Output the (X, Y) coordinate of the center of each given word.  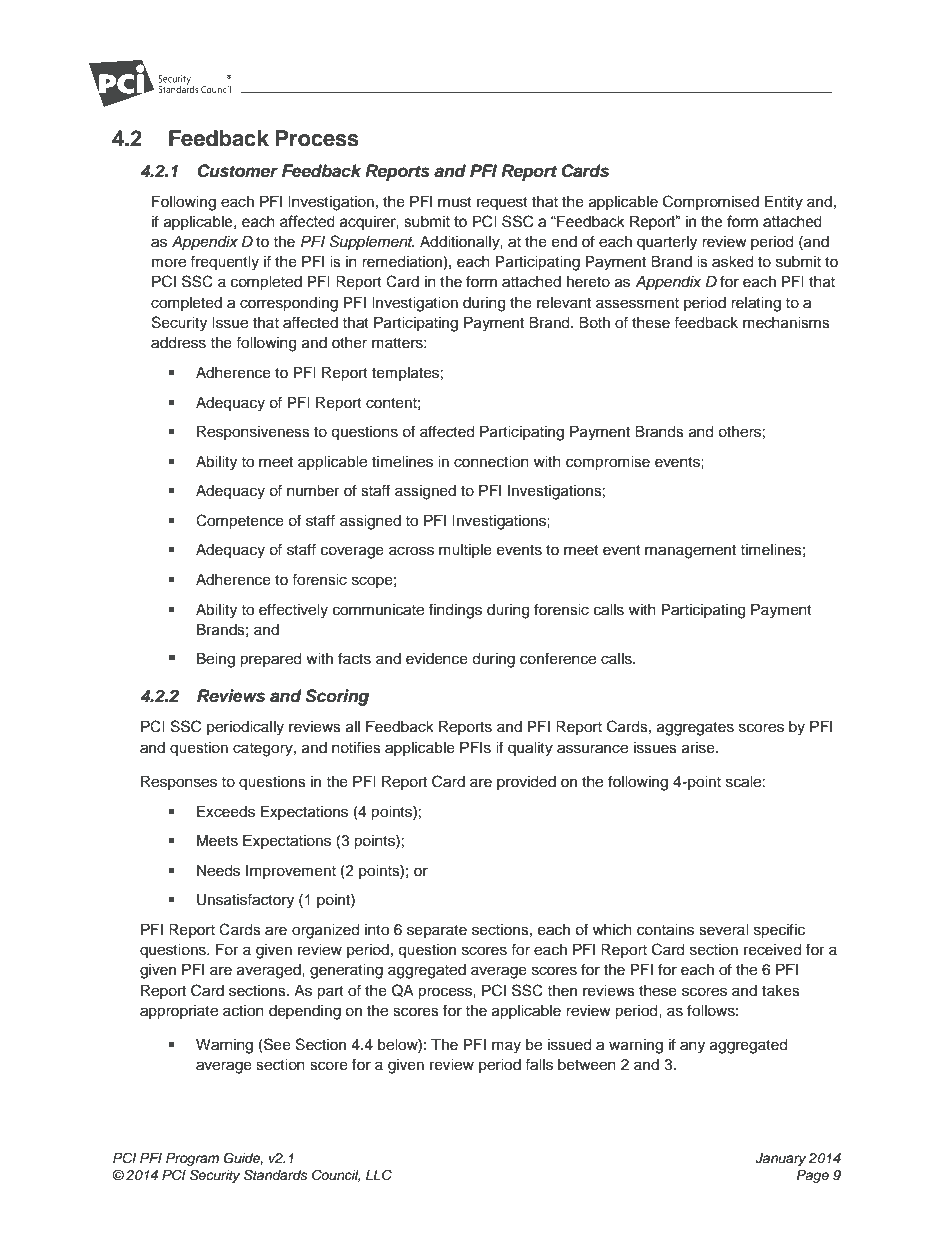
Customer (237, 171)
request (502, 204)
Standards (275, 1175)
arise (699, 748)
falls (539, 1064)
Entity (784, 203)
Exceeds (226, 812)
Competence (240, 522)
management (690, 552)
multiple (465, 551)
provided (526, 783)
